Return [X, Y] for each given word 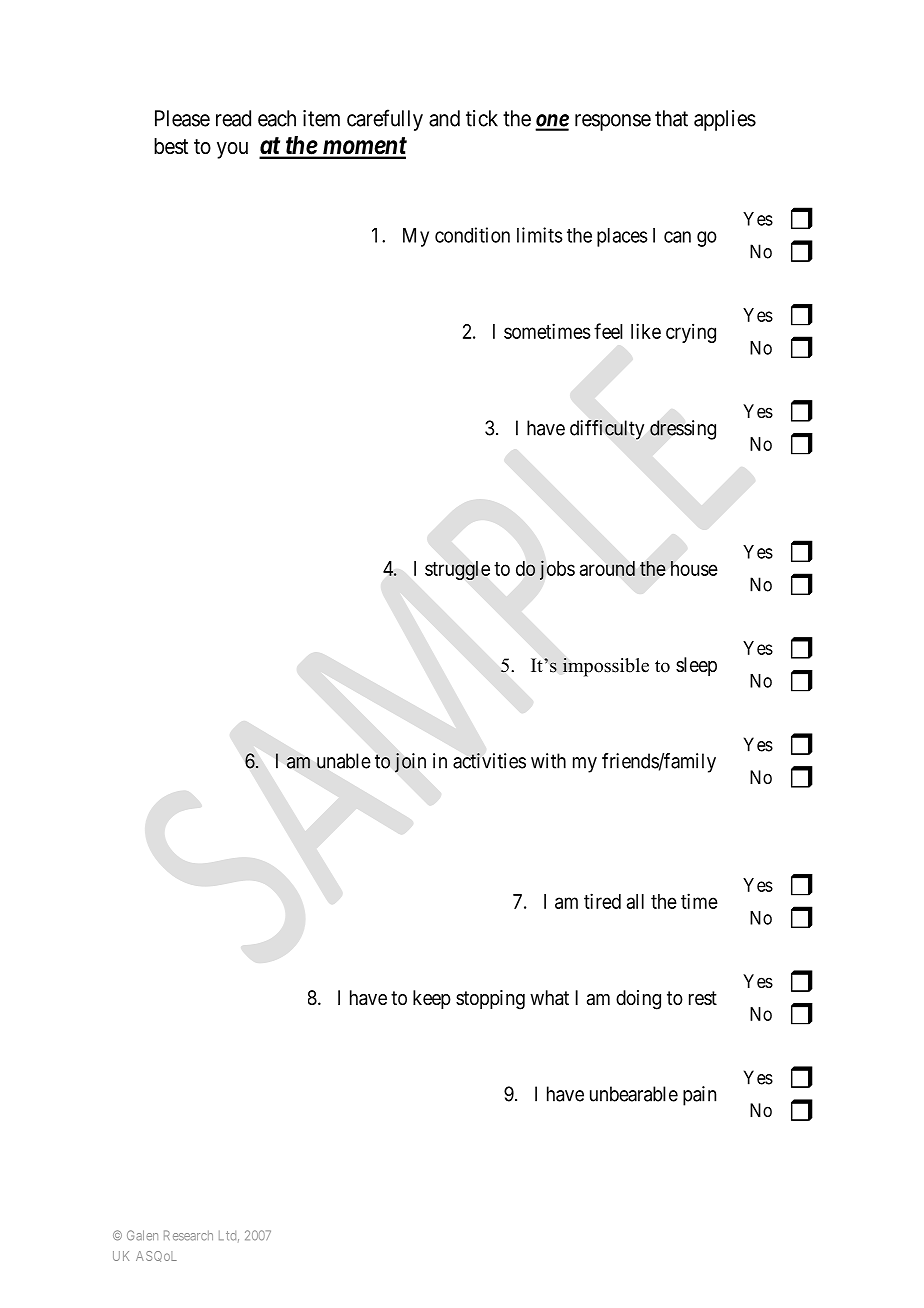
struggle [457, 570]
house [694, 568]
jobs [557, 570]
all [635, 901]
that [671, 118]
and [444, 118]
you [232, 150]
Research [188, 1235]
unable [344, 761]
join [410, 763]
